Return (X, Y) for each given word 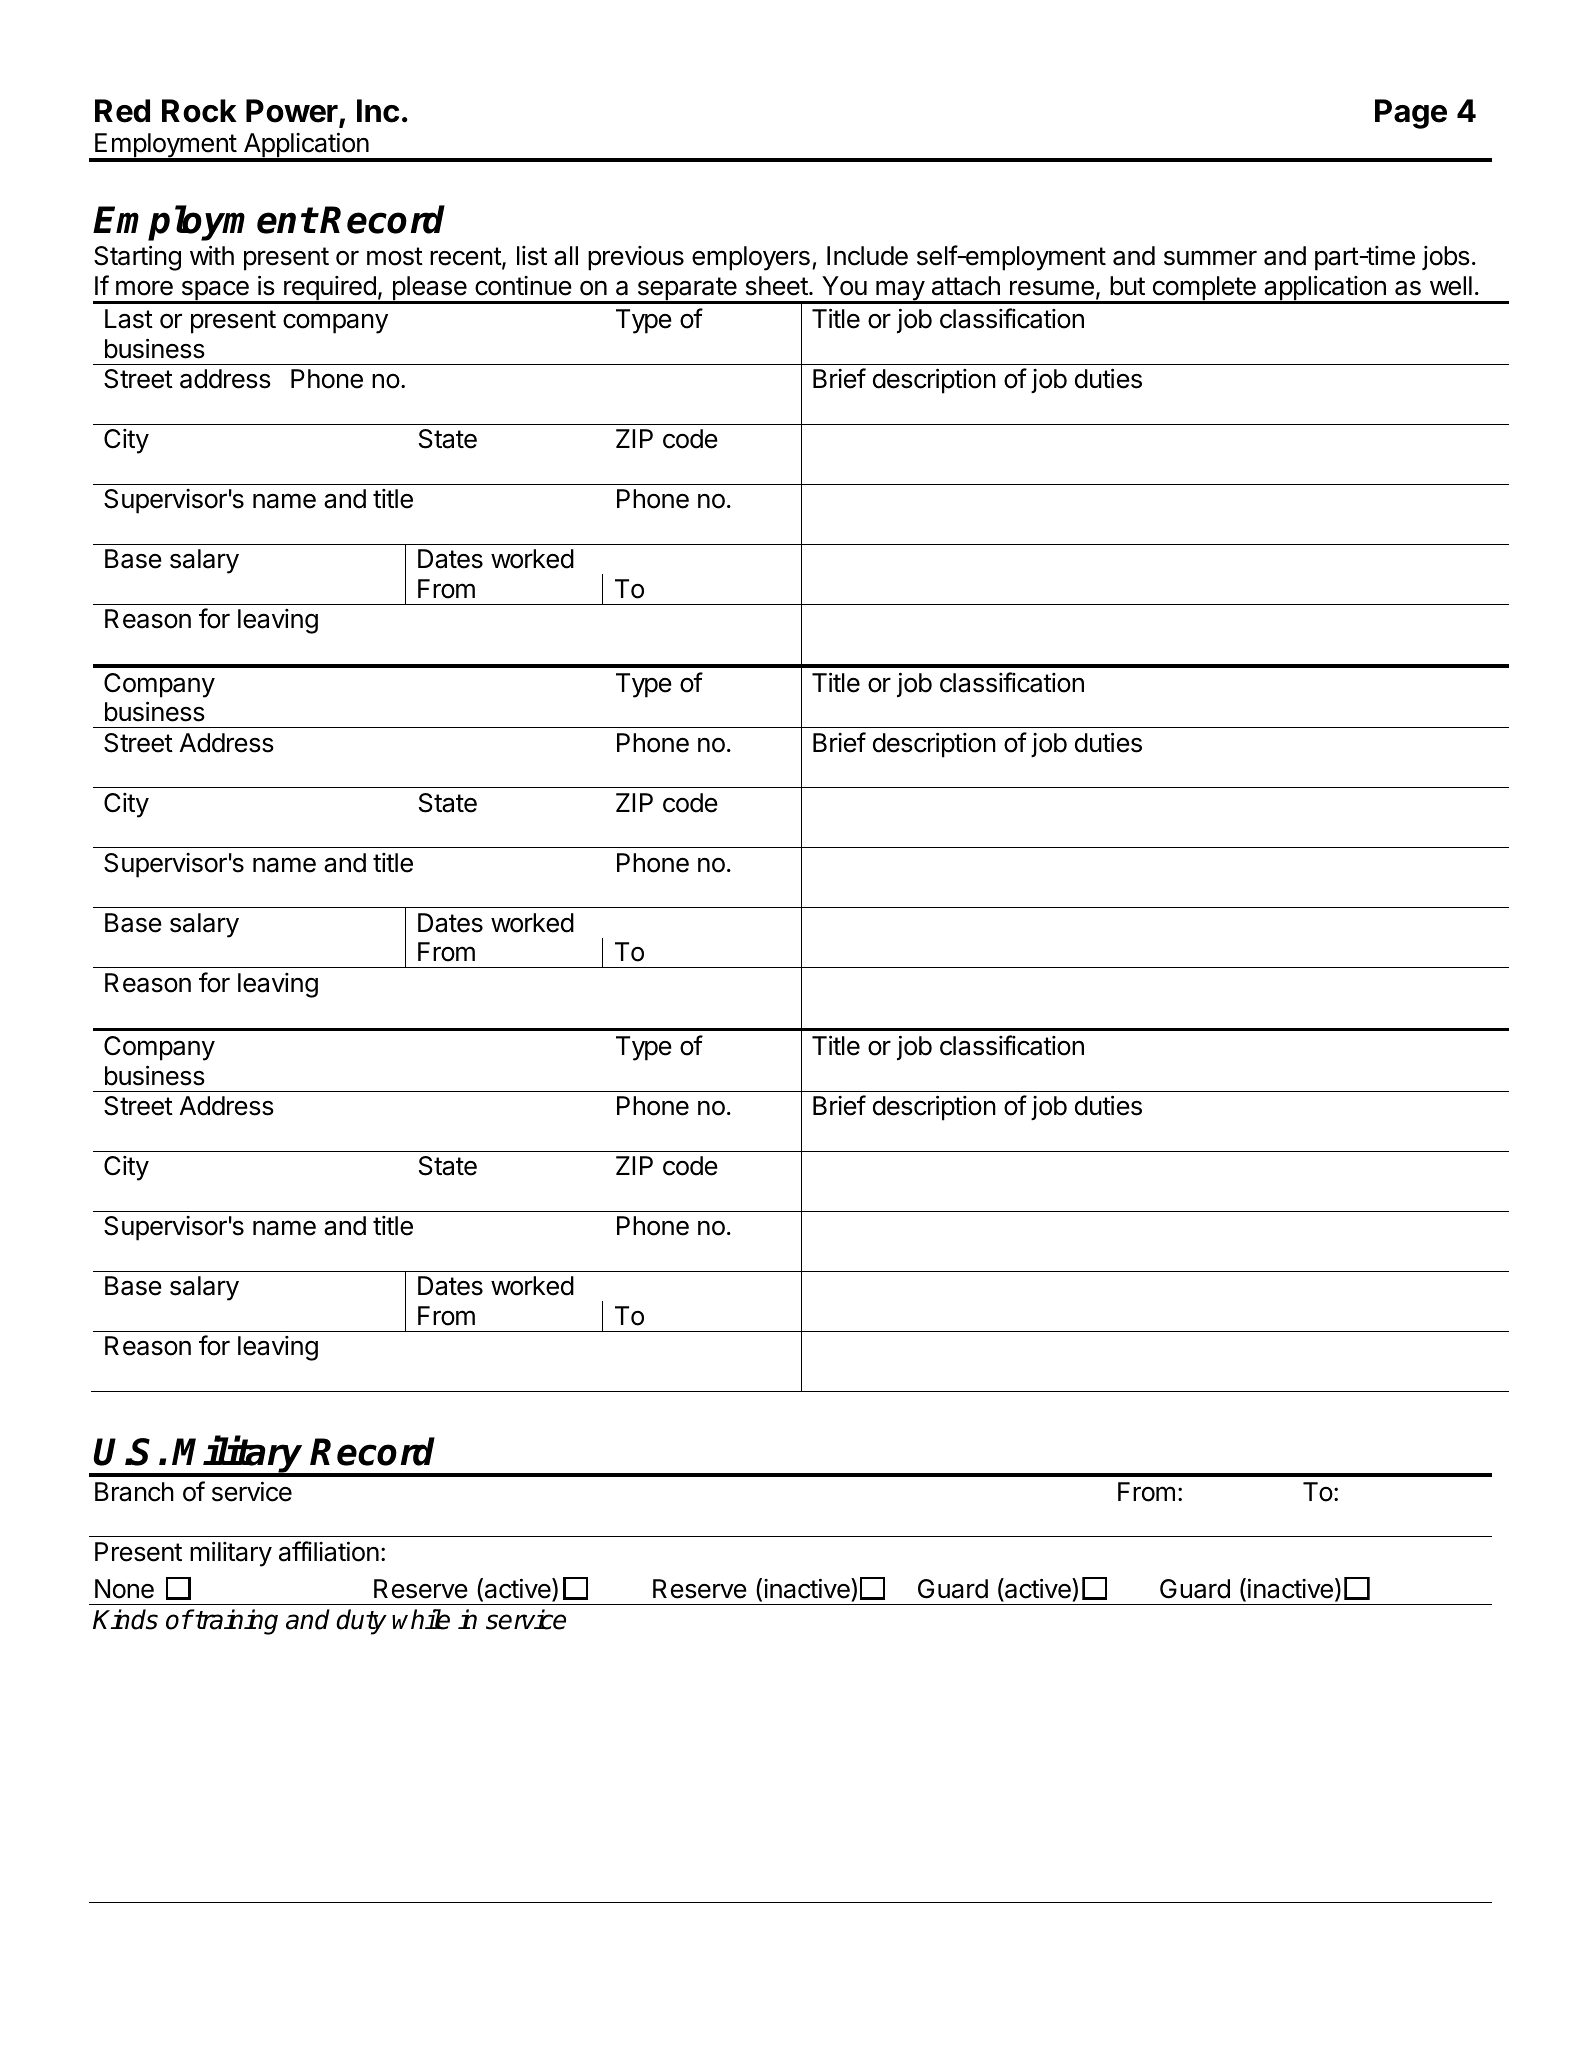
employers (751, 258)
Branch (134, 1492)
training (235, 1622)
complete (1204, 289)
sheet (777, 286)
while (421, 1619)
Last (129, 319)
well (1451, 286)
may (900, 291)
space (215, 292)
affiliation (329, 1551)
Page (1411, 114)
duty (361, 1622)
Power (293, 112)
